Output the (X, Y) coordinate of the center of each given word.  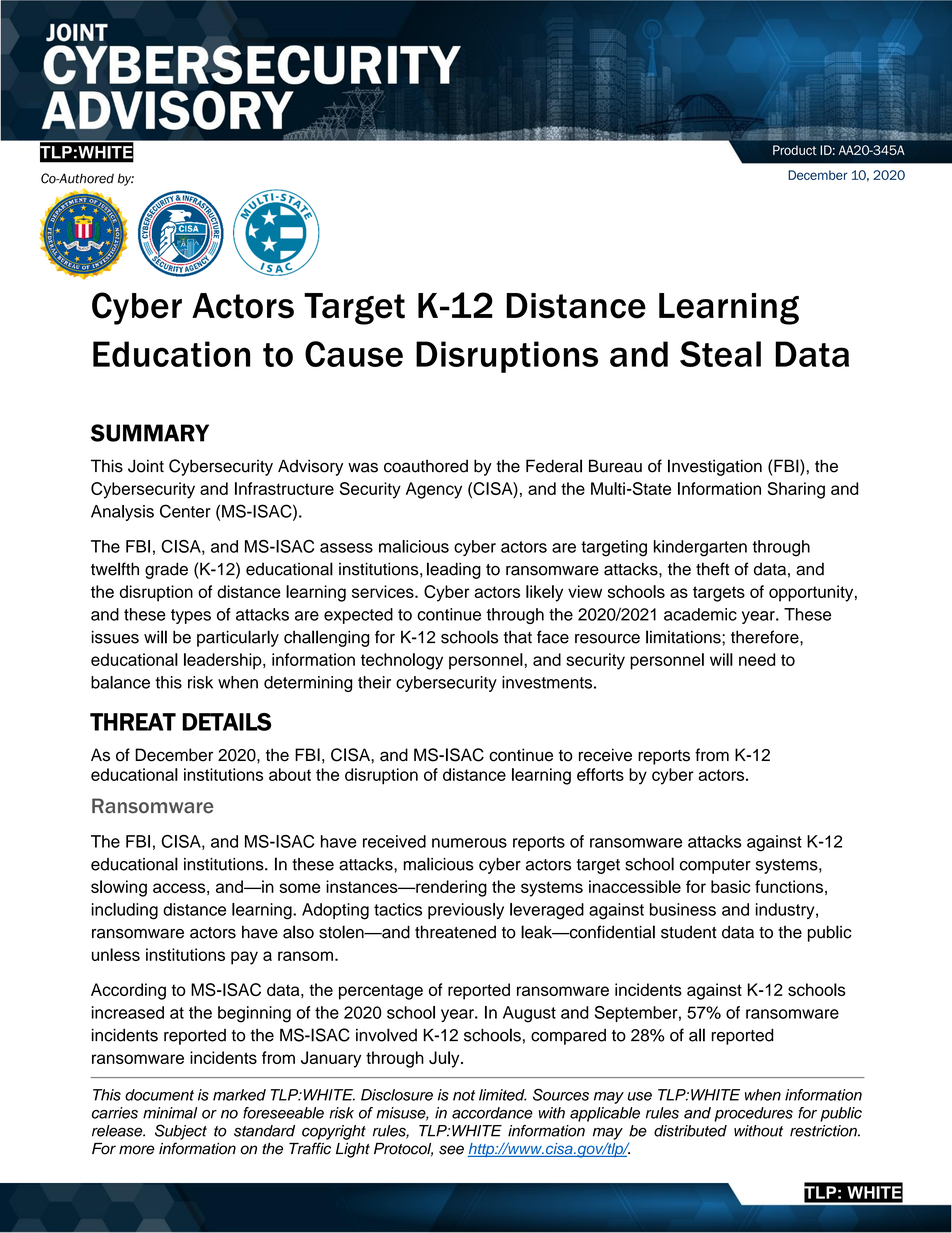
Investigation (715, 467)
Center (185, 511)
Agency (434, 490)
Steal (720, 354)
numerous (469, 843)
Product (795, 150)
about (290, 774)
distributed (690, 1131)
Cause (354, 354)
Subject (181, 1132)
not (464, 1095)
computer (715, 866)
